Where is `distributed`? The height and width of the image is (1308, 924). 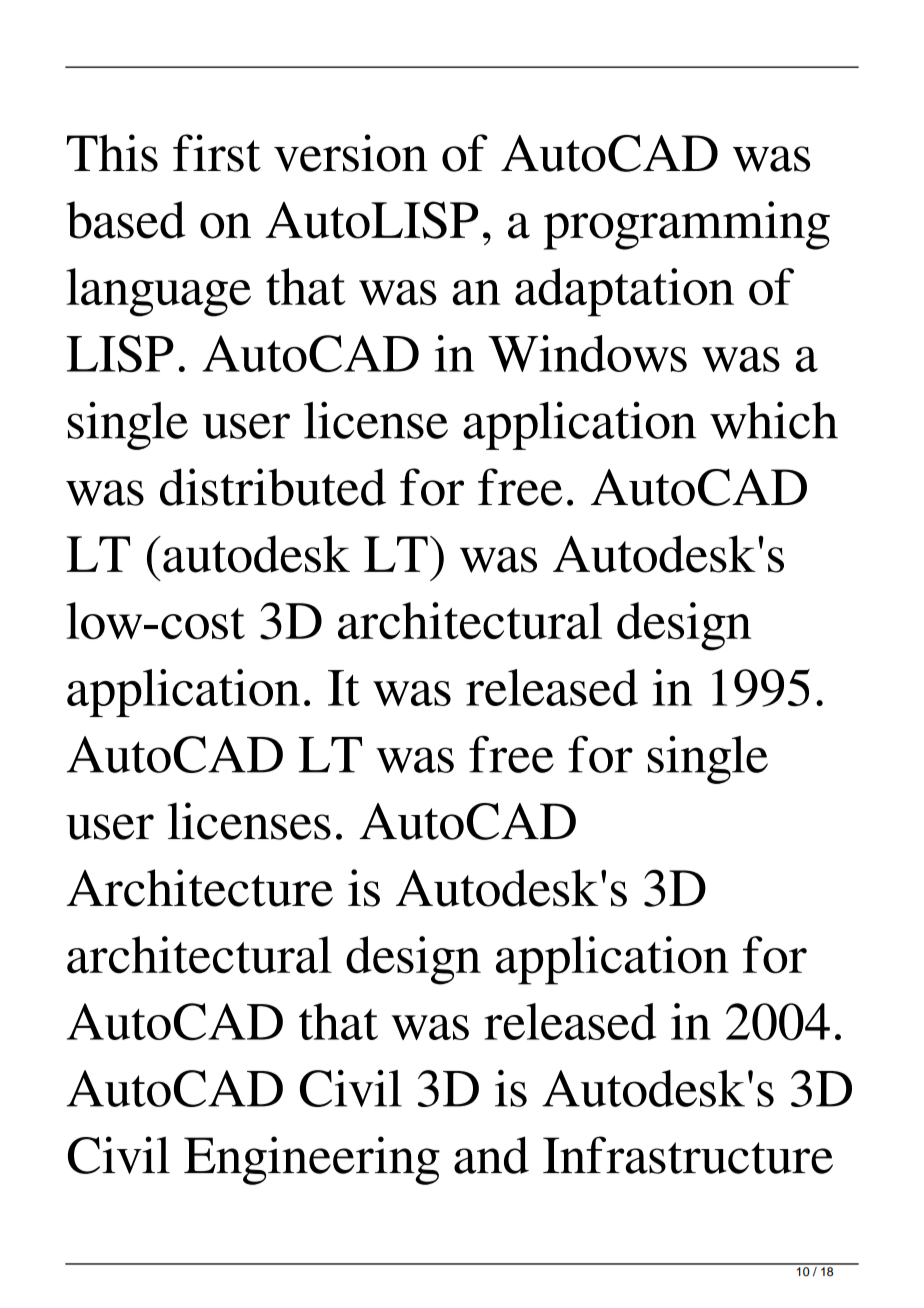 distributed is located at coordinates (273, 487).
